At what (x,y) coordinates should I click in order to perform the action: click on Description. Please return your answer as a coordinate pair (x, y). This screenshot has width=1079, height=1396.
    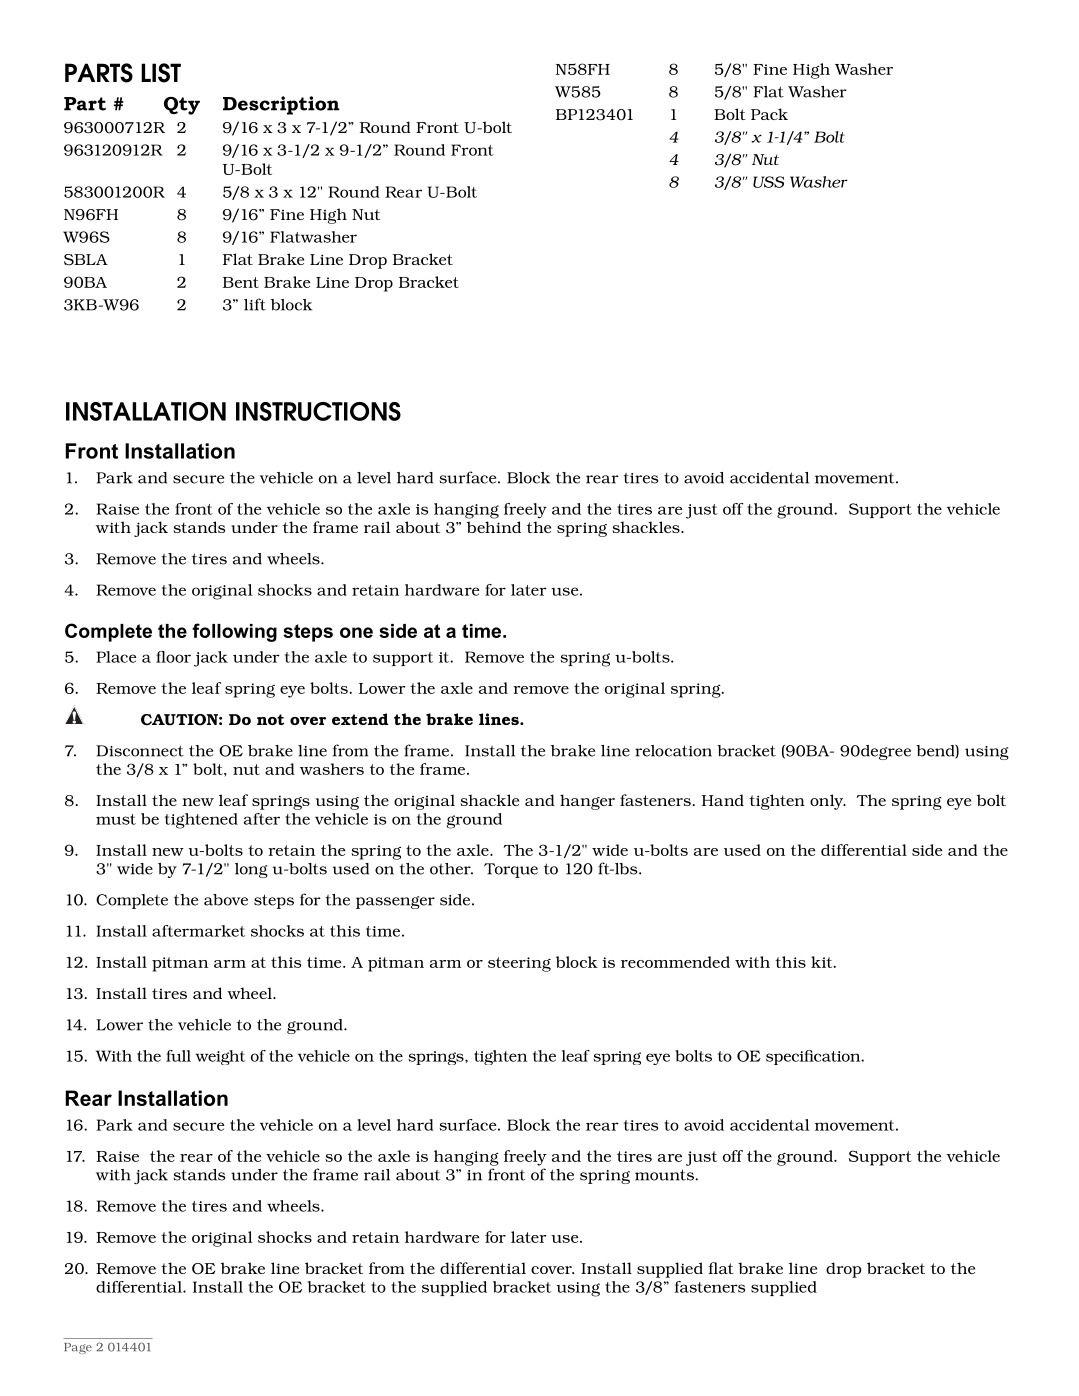
    Looking at the image, I should click on (281, 105).
